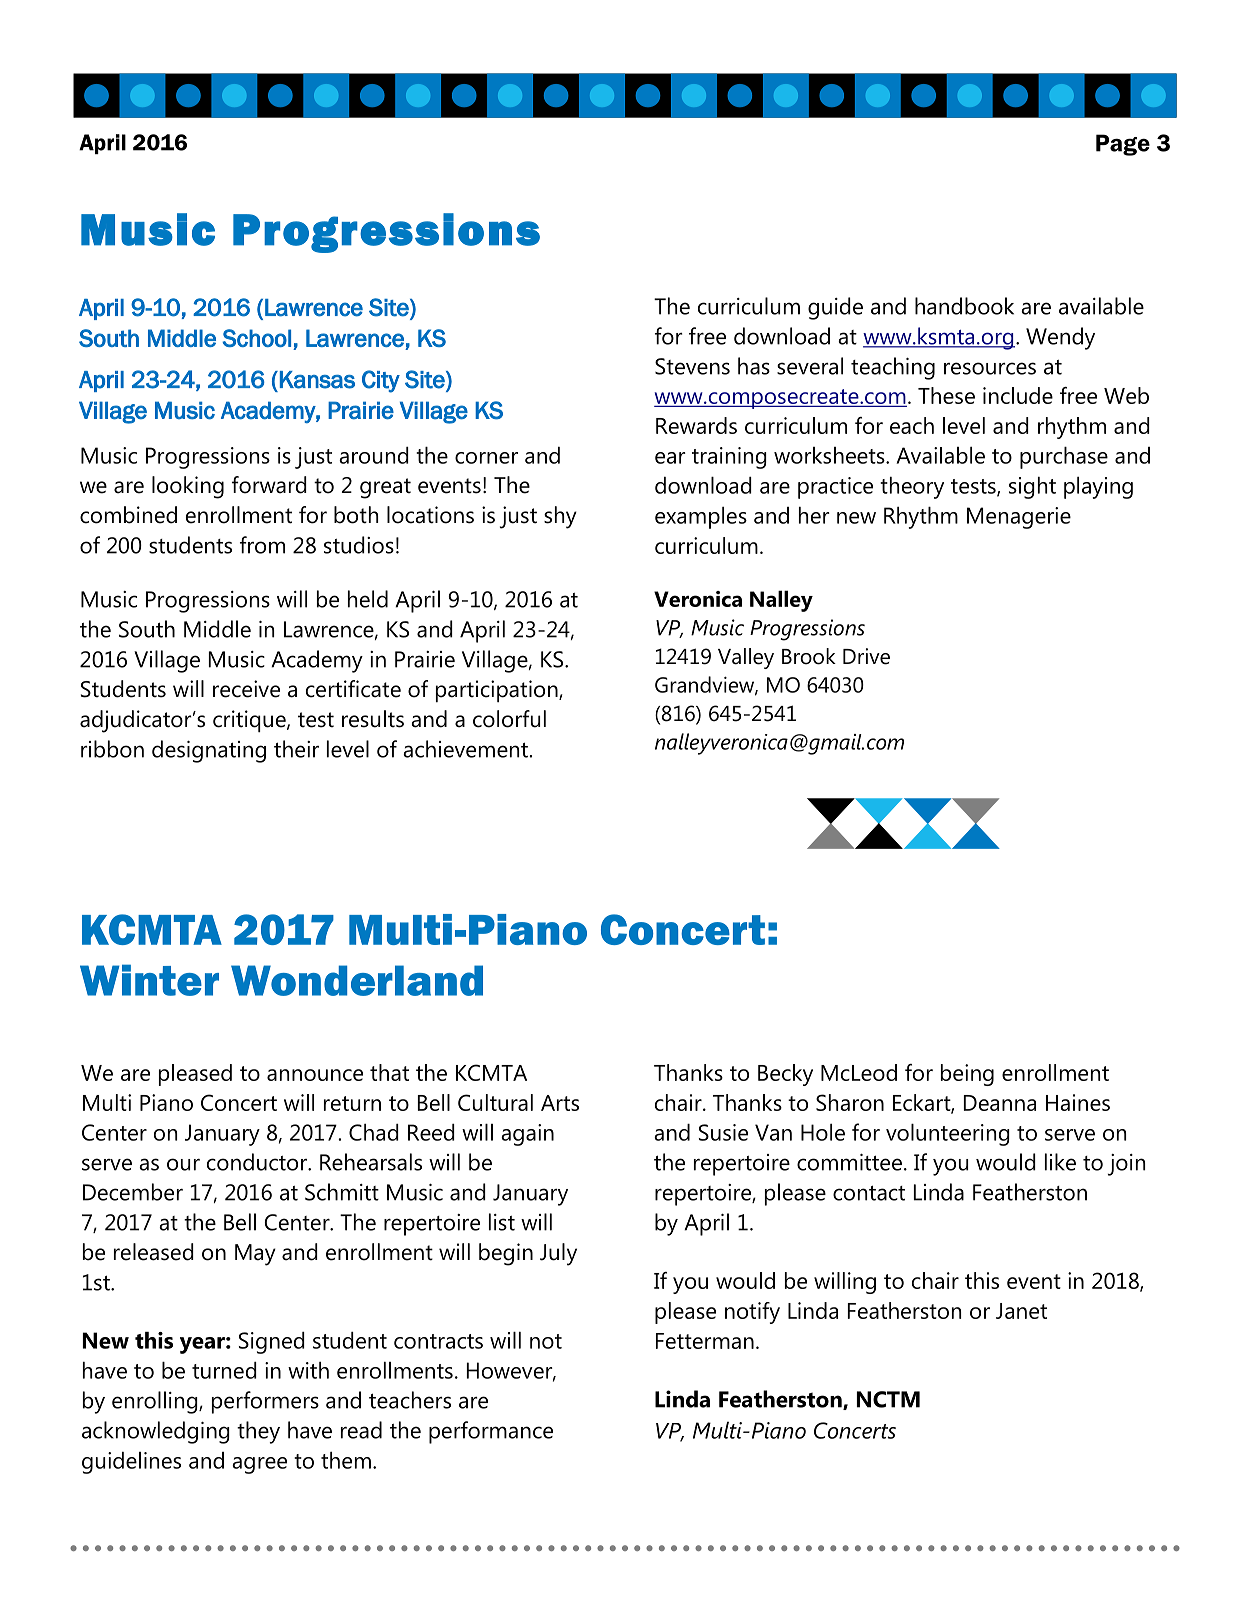  Describe the element at coordinates (1019, 518) in the image. I see `Menagerie` at that location.
